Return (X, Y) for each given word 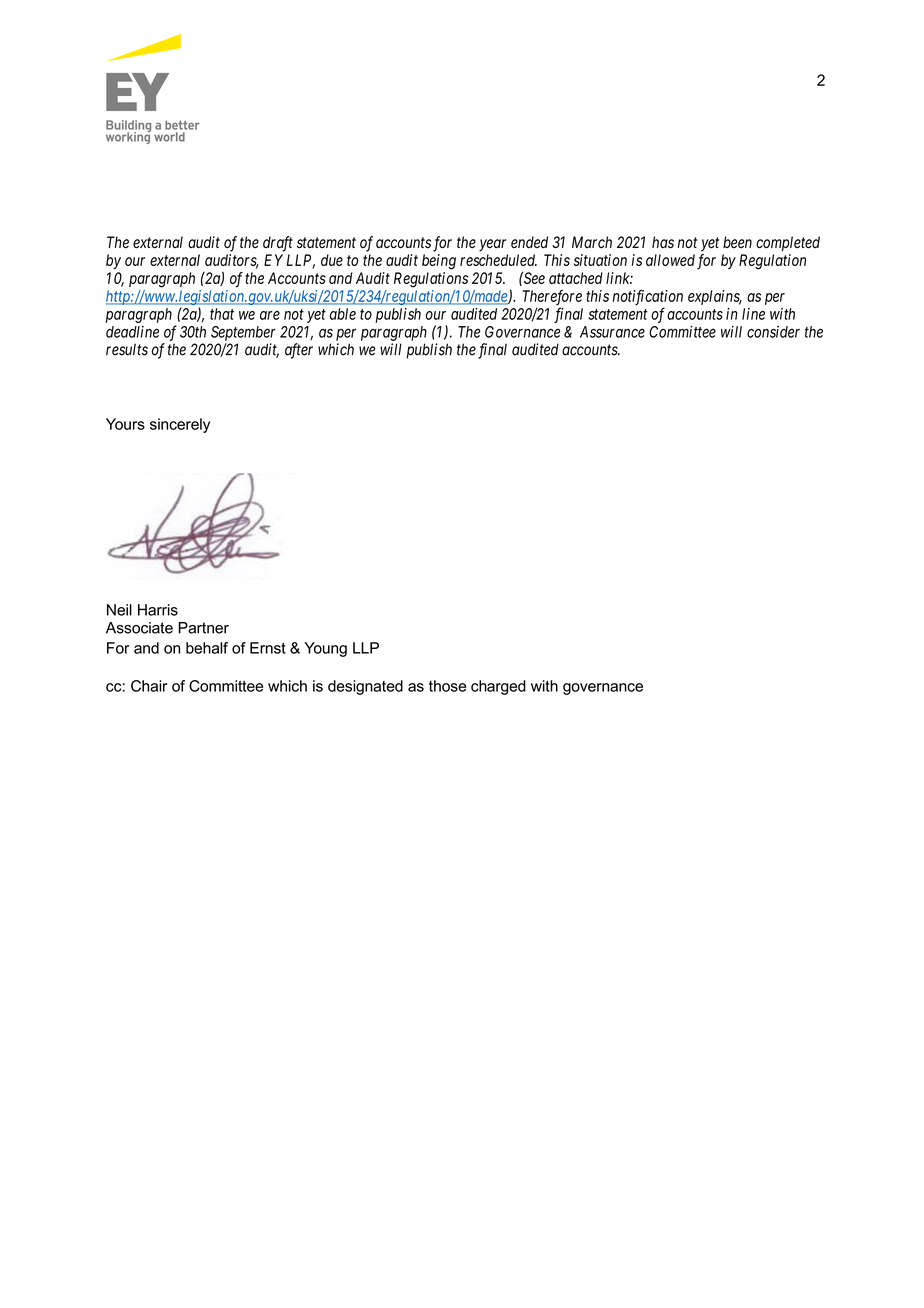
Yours (125, 424)
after (299, 351)
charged (498, 687)
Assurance (612, 332)
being (439, 262)
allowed (670, 260)
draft (278, 244)
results (127, 349)
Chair (149, 686)
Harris (158, 610)
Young (325, 649)
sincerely (180, 425)
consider (773, 332)
